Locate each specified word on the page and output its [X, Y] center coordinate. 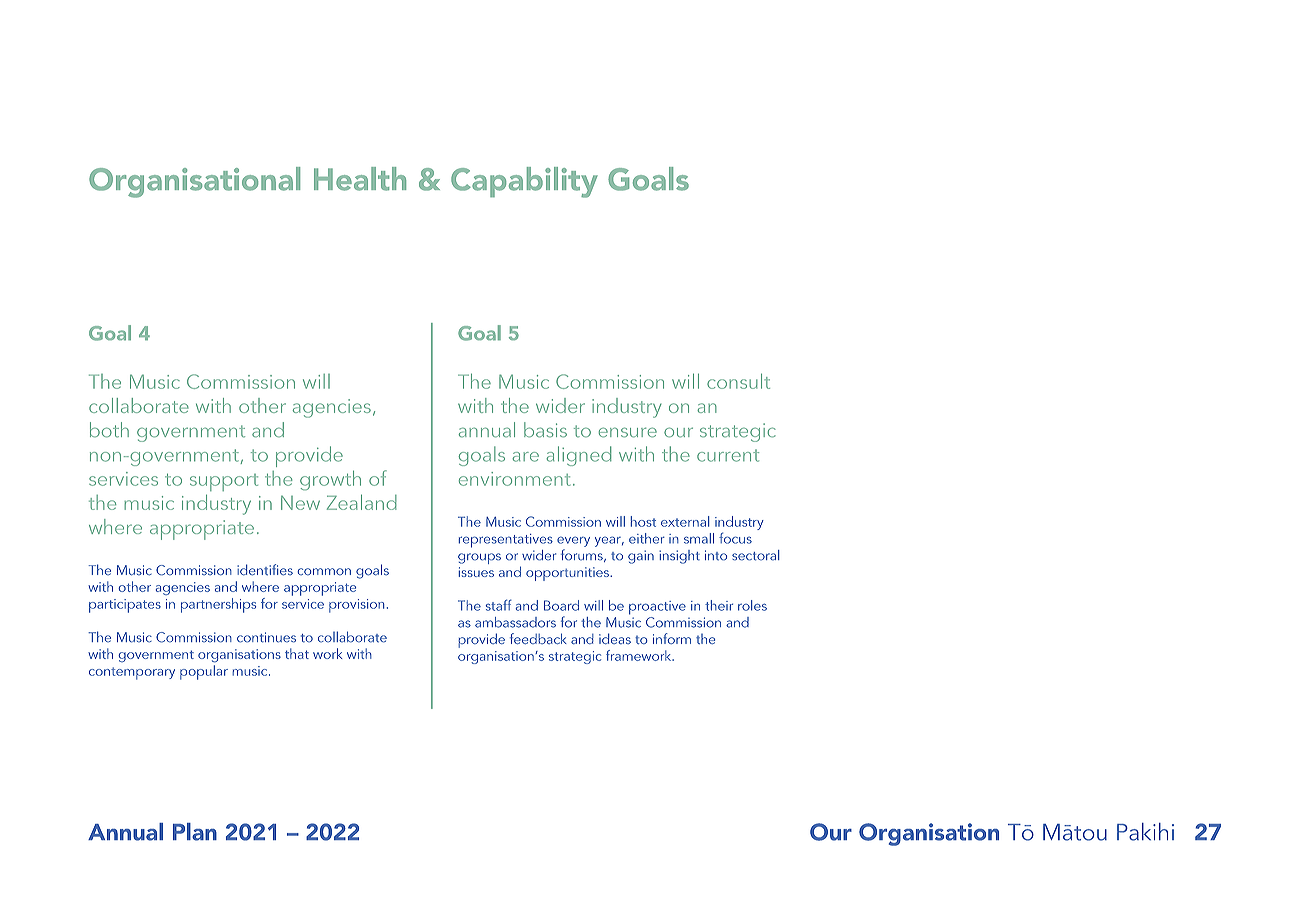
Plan [195, 832]
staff [499, 605]
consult [738, 381]
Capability [524, 182]
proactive [657, 608]
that [297, 653]
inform [672, 638]
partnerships [218, 605]
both [109, 430]
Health [360, 179]
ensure [628, 432]
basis [545, 430]
